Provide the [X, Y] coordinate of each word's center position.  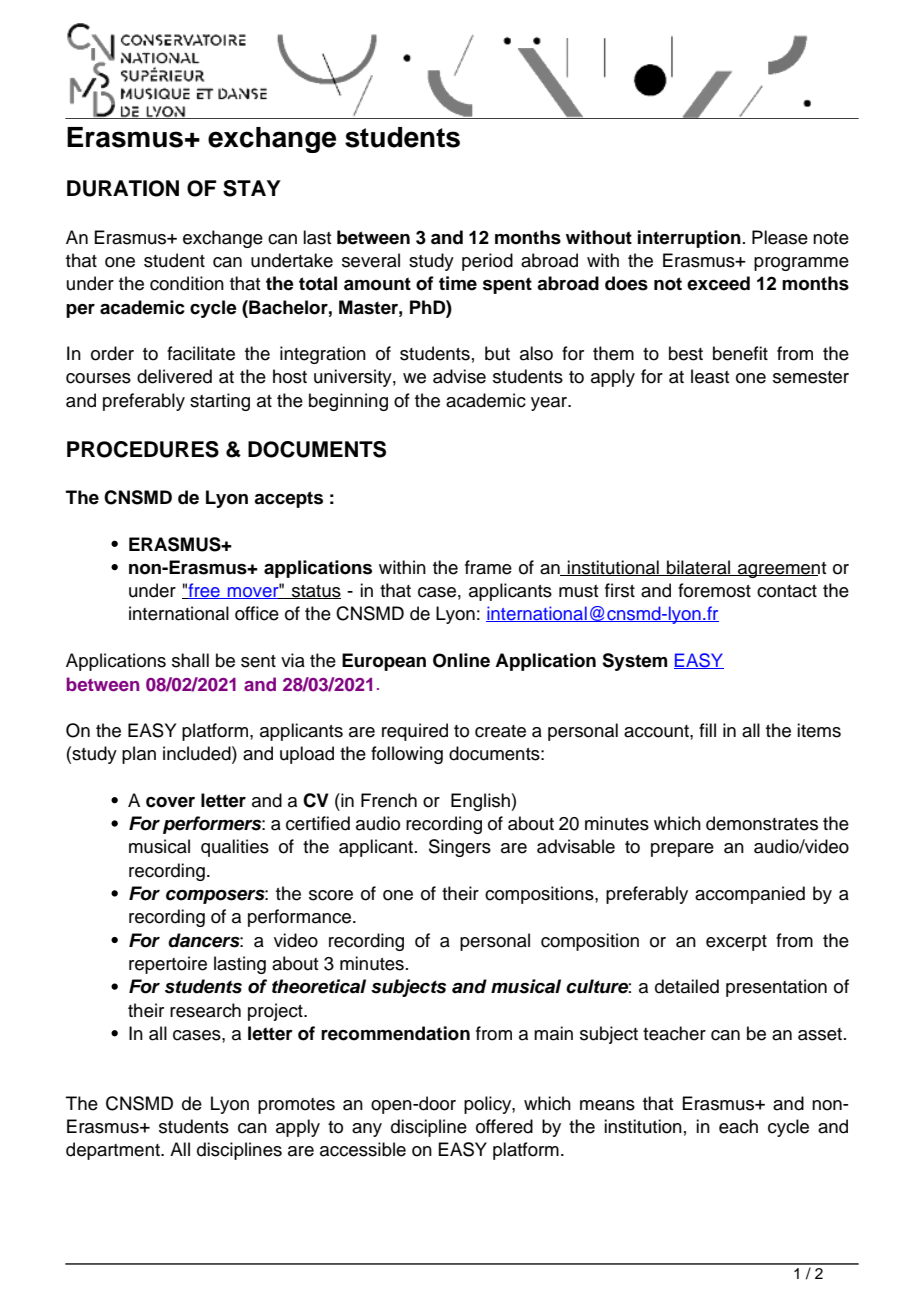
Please [780, 237]
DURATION [123, 188]
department [114, 1151]
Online [461, 660]
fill [707, 730]
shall [190, 660]
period [487, 262]
